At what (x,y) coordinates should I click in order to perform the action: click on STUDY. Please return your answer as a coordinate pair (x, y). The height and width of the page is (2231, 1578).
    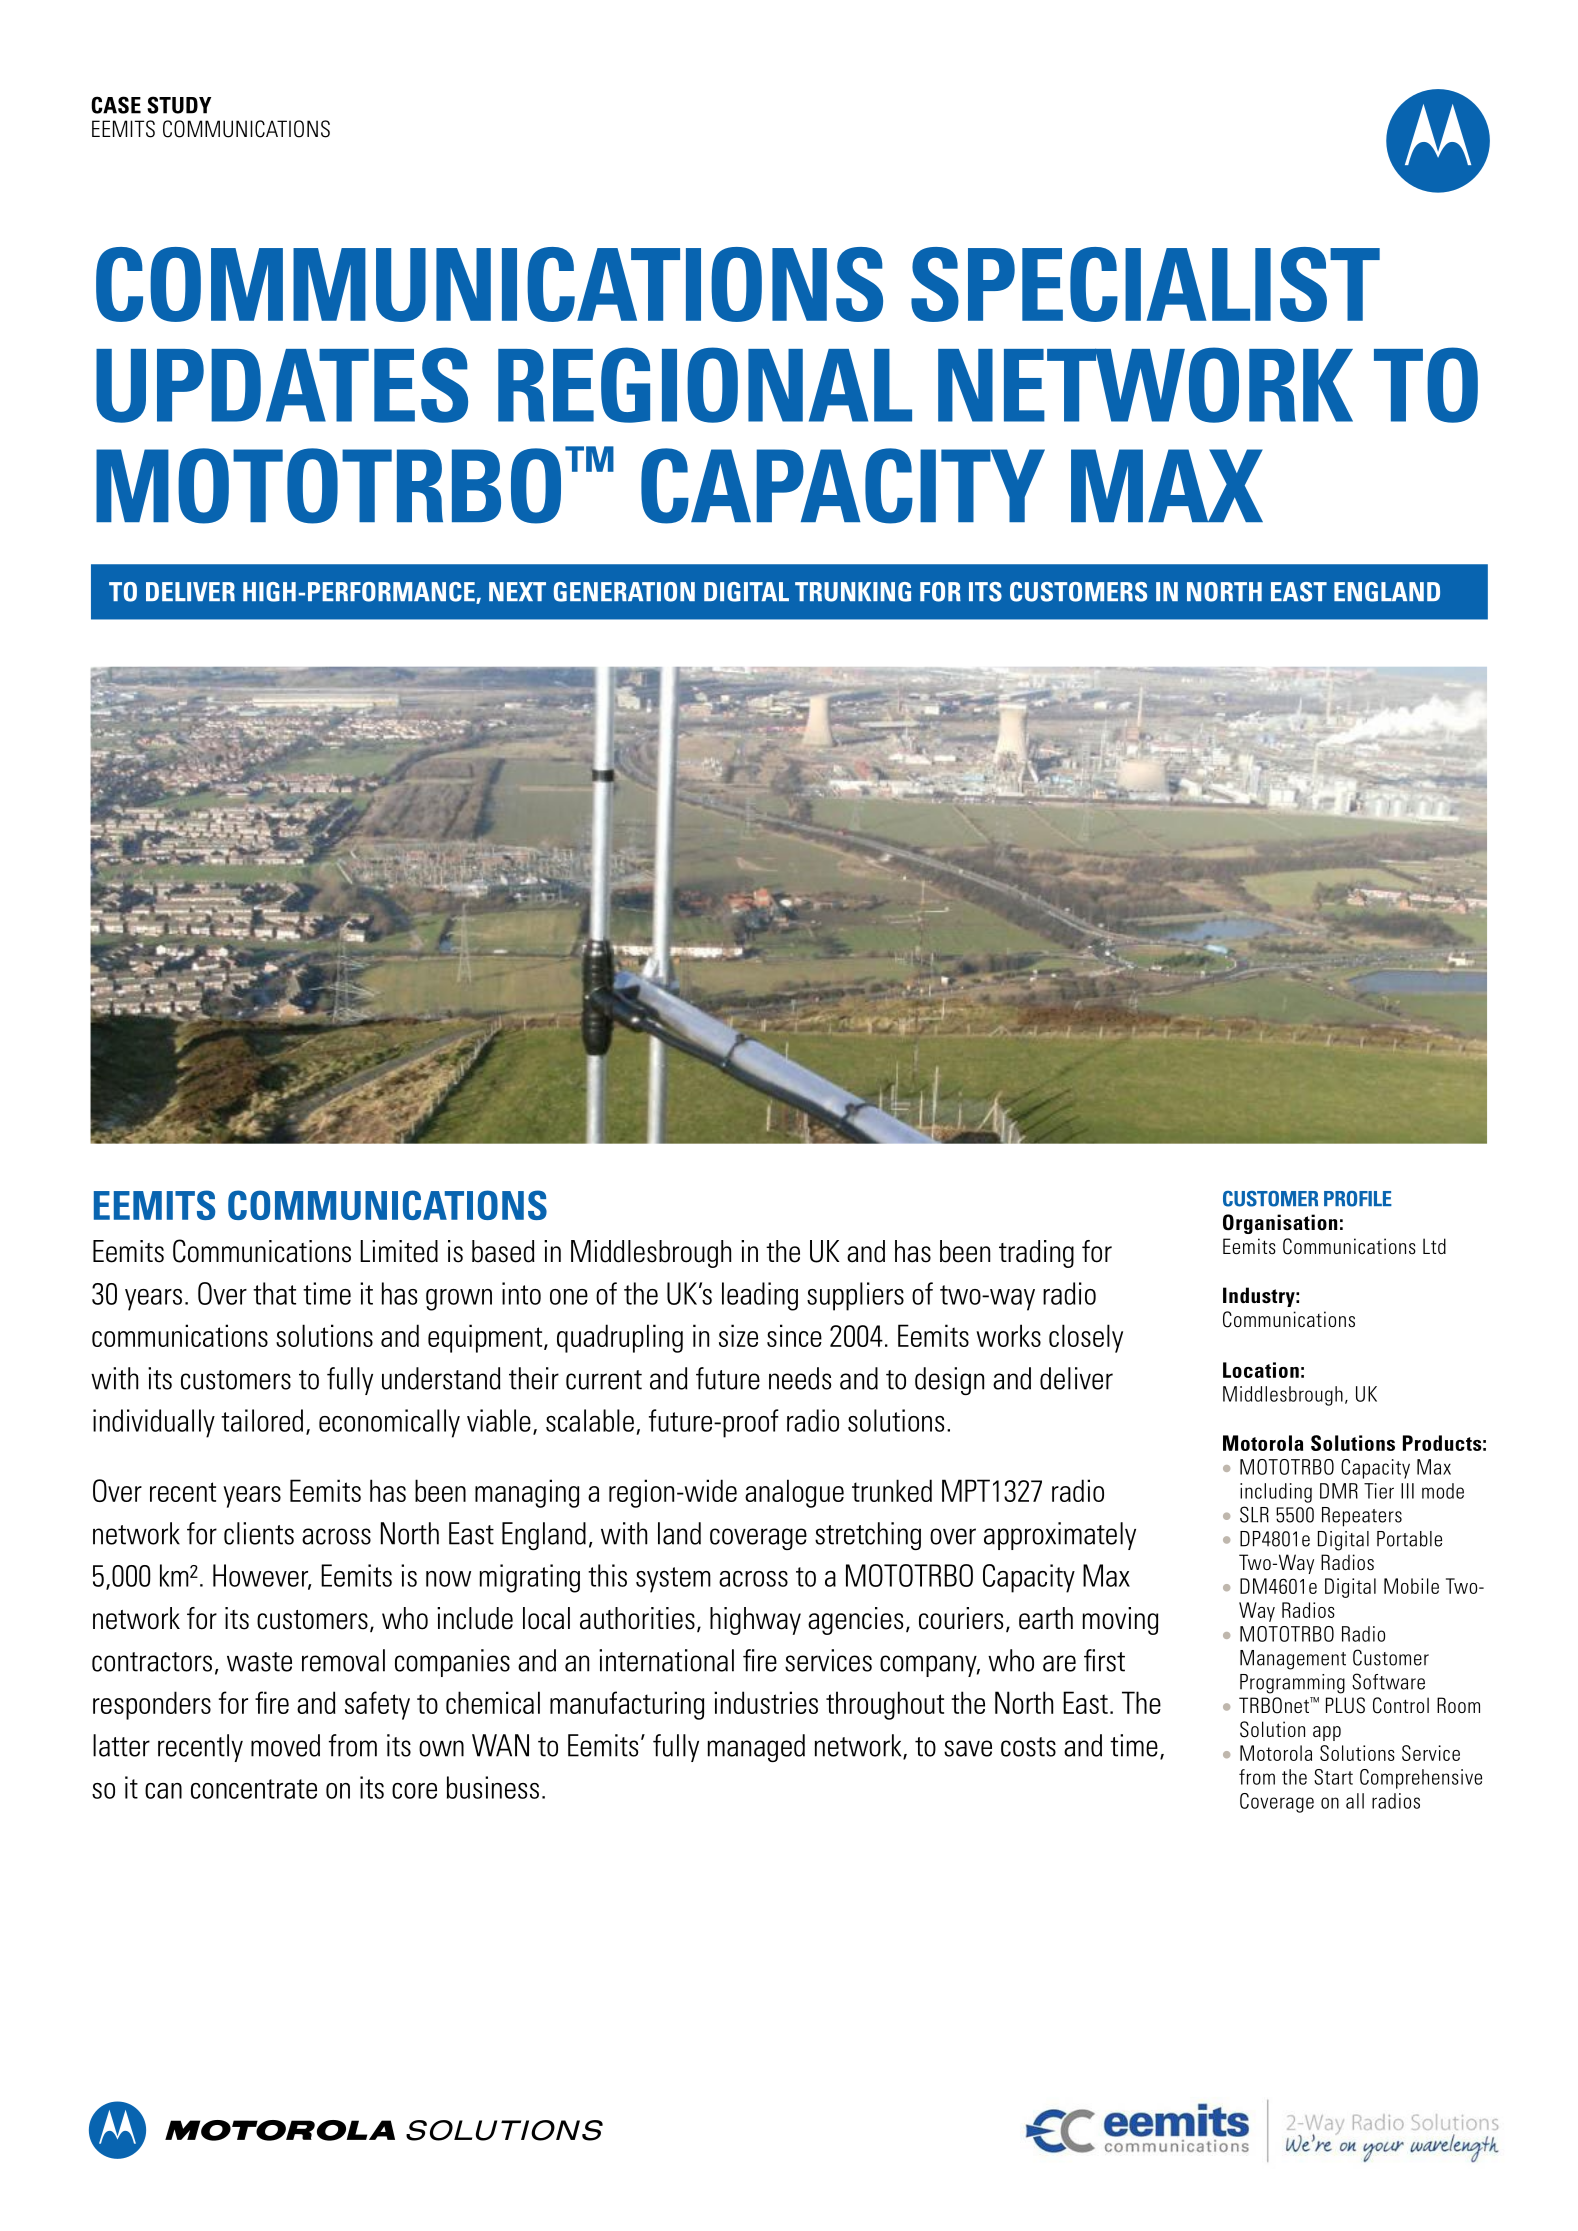
    Looking at the image, I should click on (179, 105).
